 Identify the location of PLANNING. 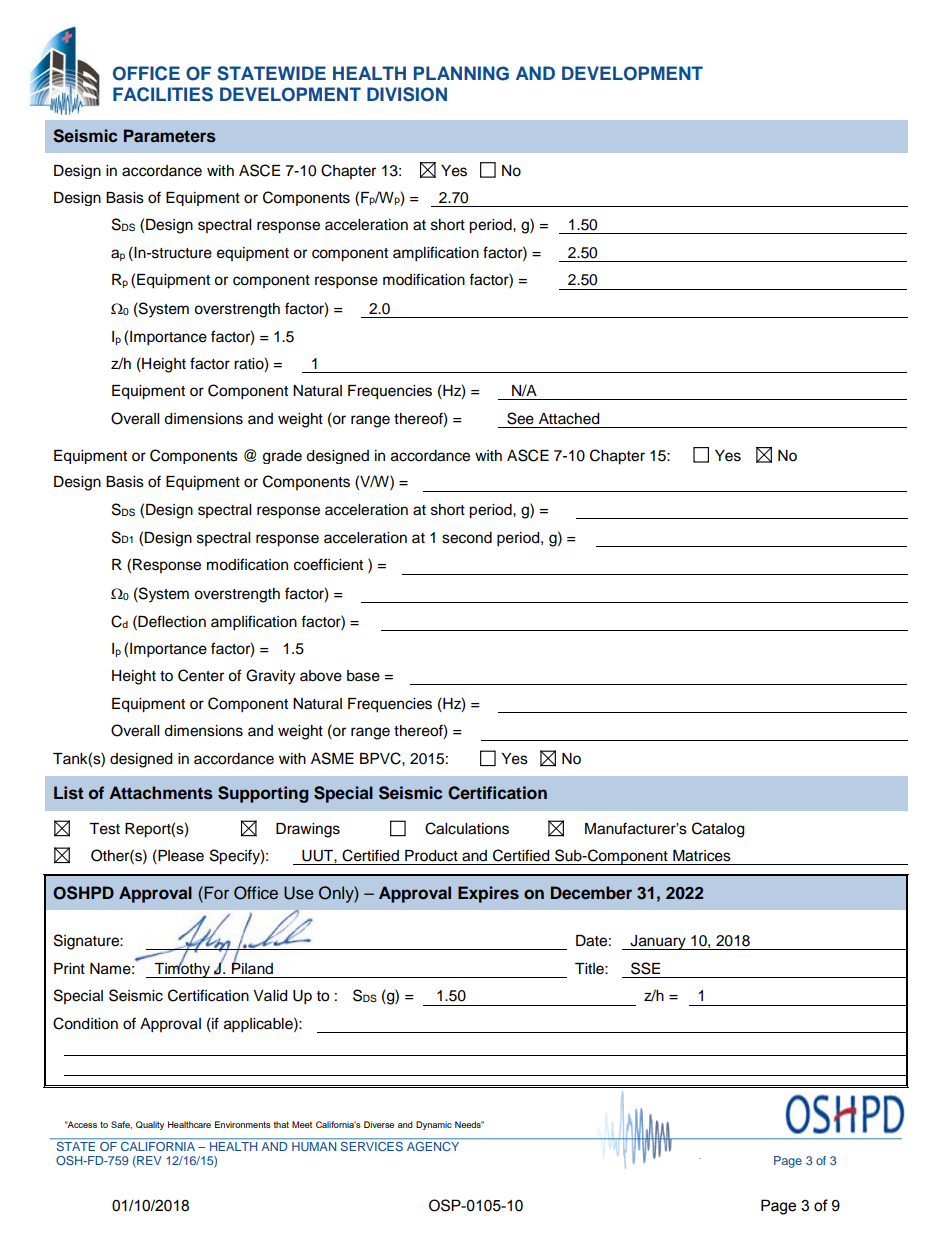
(461, 73).
